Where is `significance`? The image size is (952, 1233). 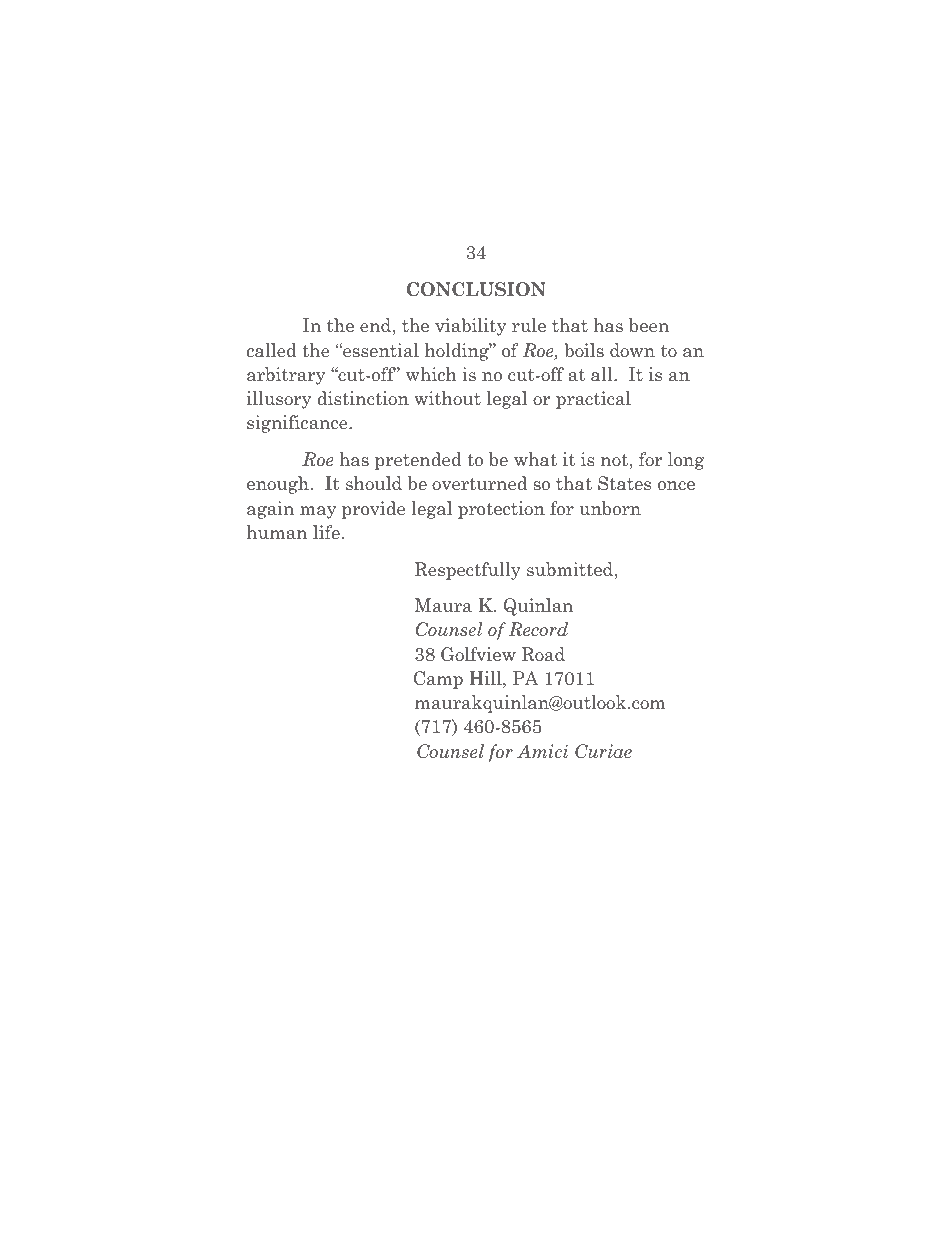
significance is located at coordinates (298, 424).
